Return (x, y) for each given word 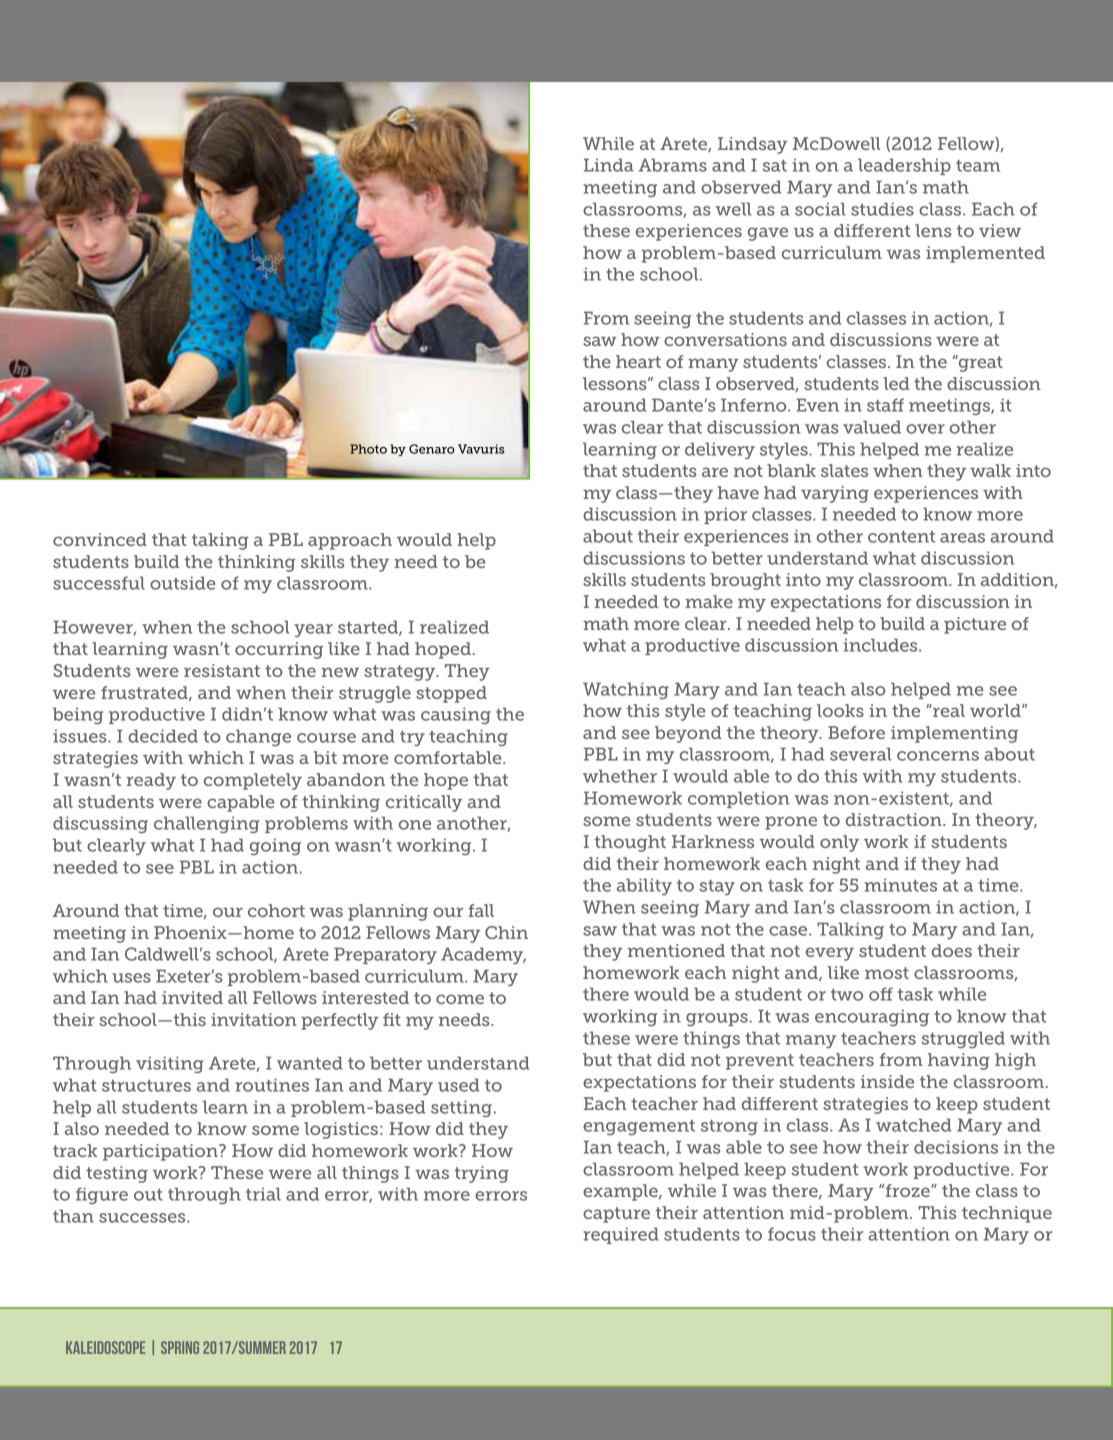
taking (220, 541)
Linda (609, 165)
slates (844, 470)
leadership (904, 166)
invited (192, 997)
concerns (938, 756)
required (621, 1235)
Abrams (673, 165)
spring (180, 1347)
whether (620, 776)
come (460, 999)
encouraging (872, 1017)
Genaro (432, 449)
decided (163, 736)
